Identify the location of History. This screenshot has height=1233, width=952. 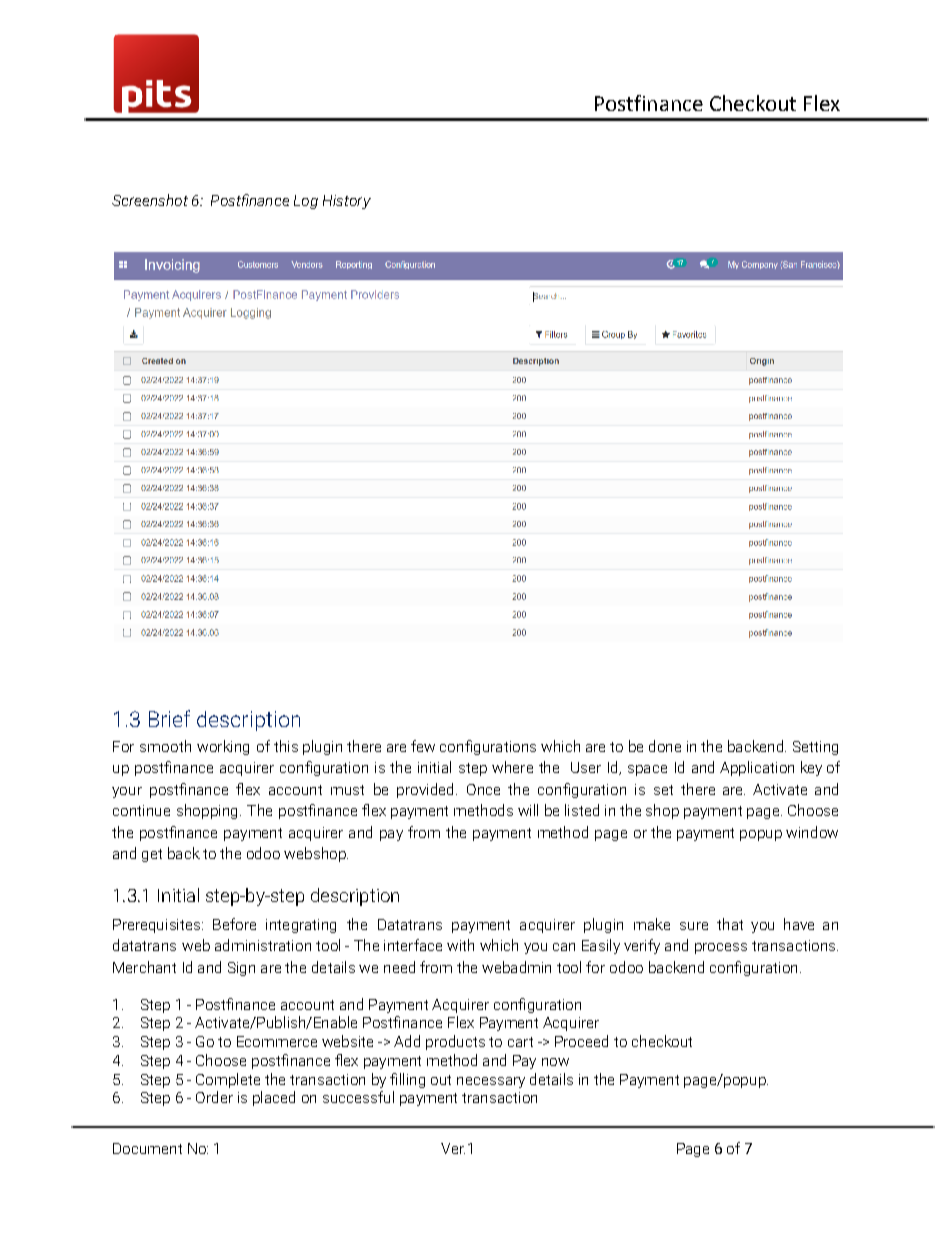
(347, 202).
